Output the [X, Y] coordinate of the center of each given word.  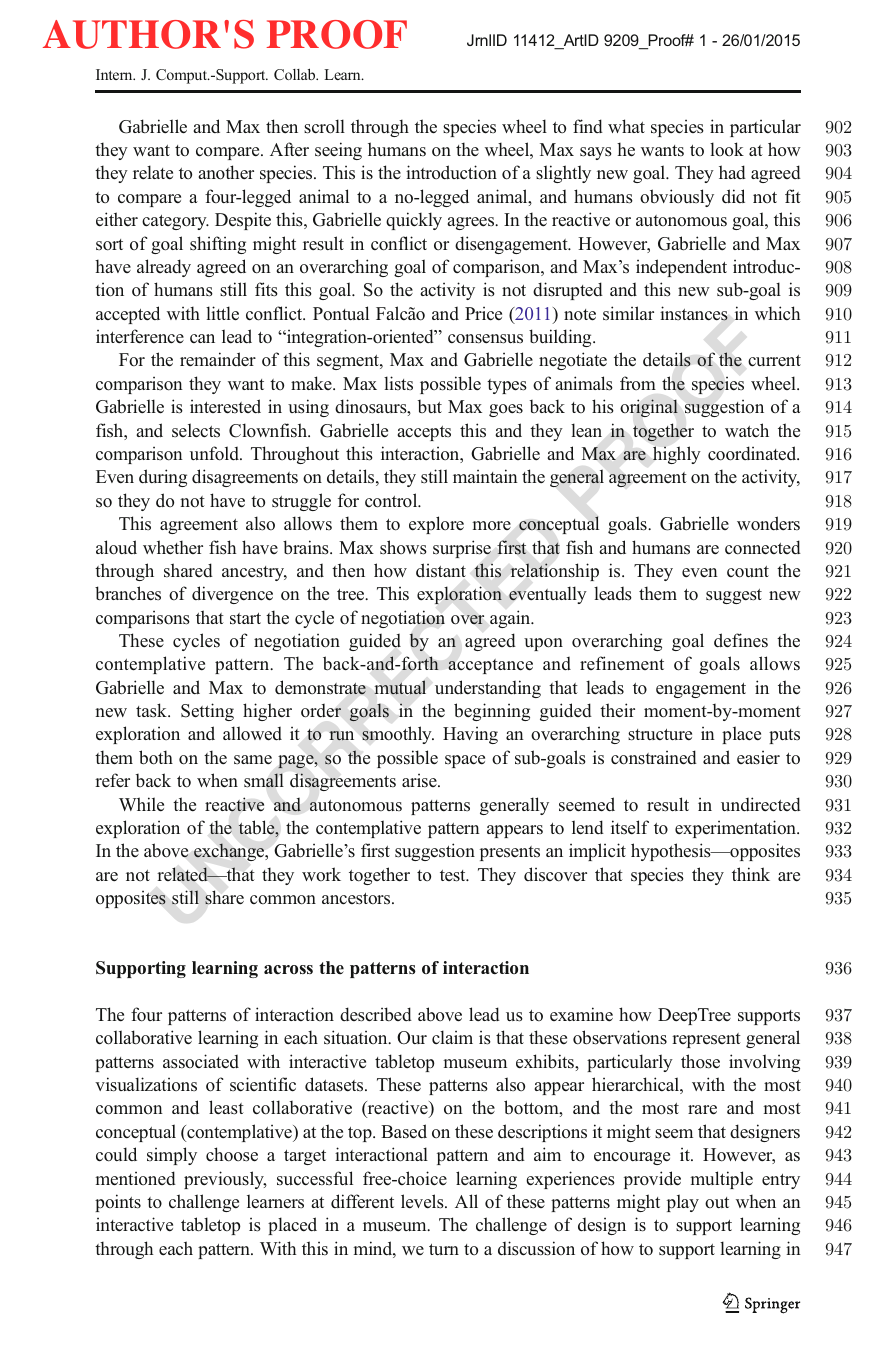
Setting [207, 712]
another [226, 172]
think [751, 874]
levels [423, 1201]
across [288, 970]
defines [741, 640]
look [727, 149]
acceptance [490, 666]
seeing [338, 151]
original [649, 408]
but [430, 406]
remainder [218, 359]
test [454, 876]
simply [172, 1156]
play [683, 1203]
